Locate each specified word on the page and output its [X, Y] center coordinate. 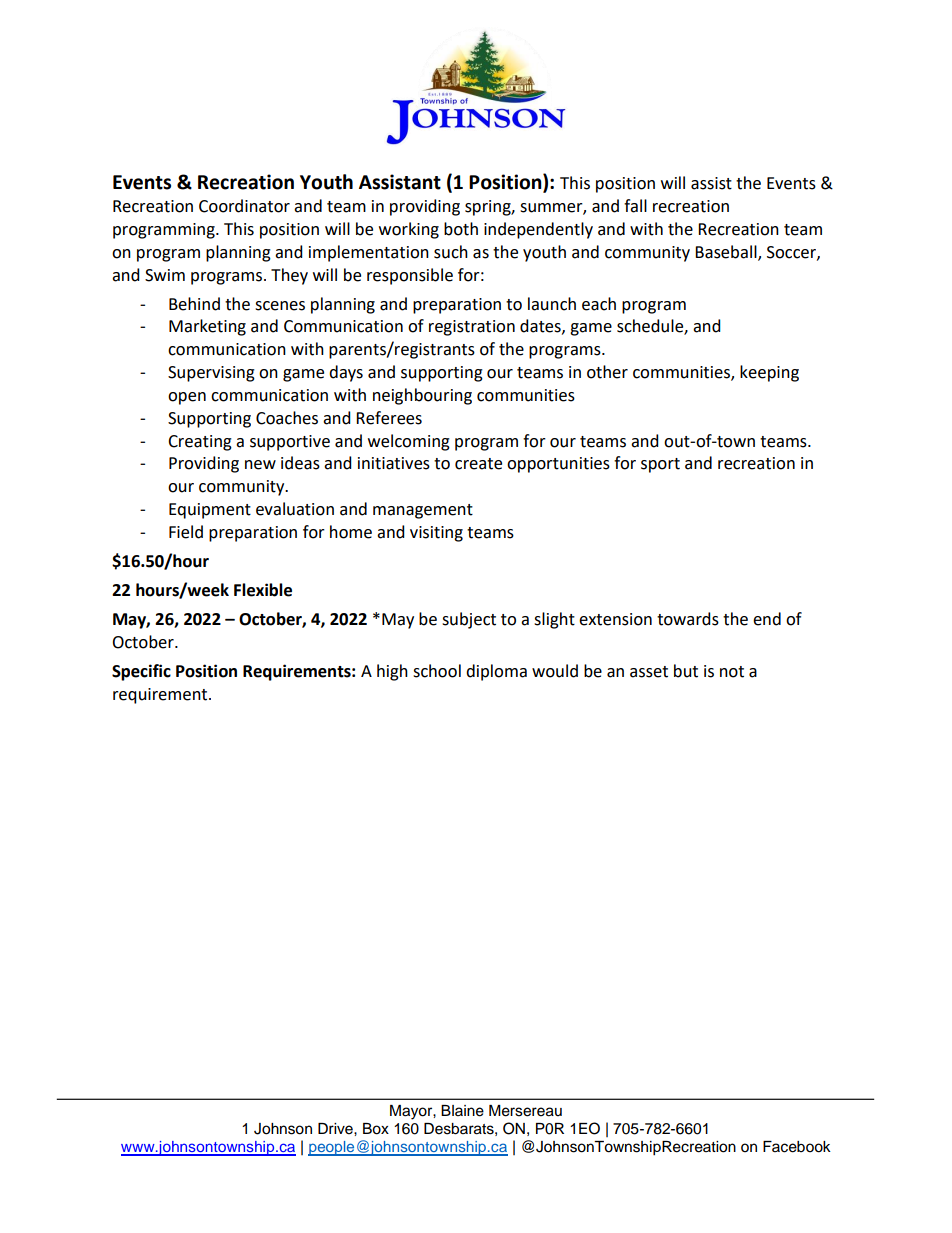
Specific [141, 672]
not [732, 672]
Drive [336, 1129]
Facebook [797, 1147]
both [461, 229]
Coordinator [244, 206]
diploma [496, 672]
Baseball [727, 252]
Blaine [462, 1111]
